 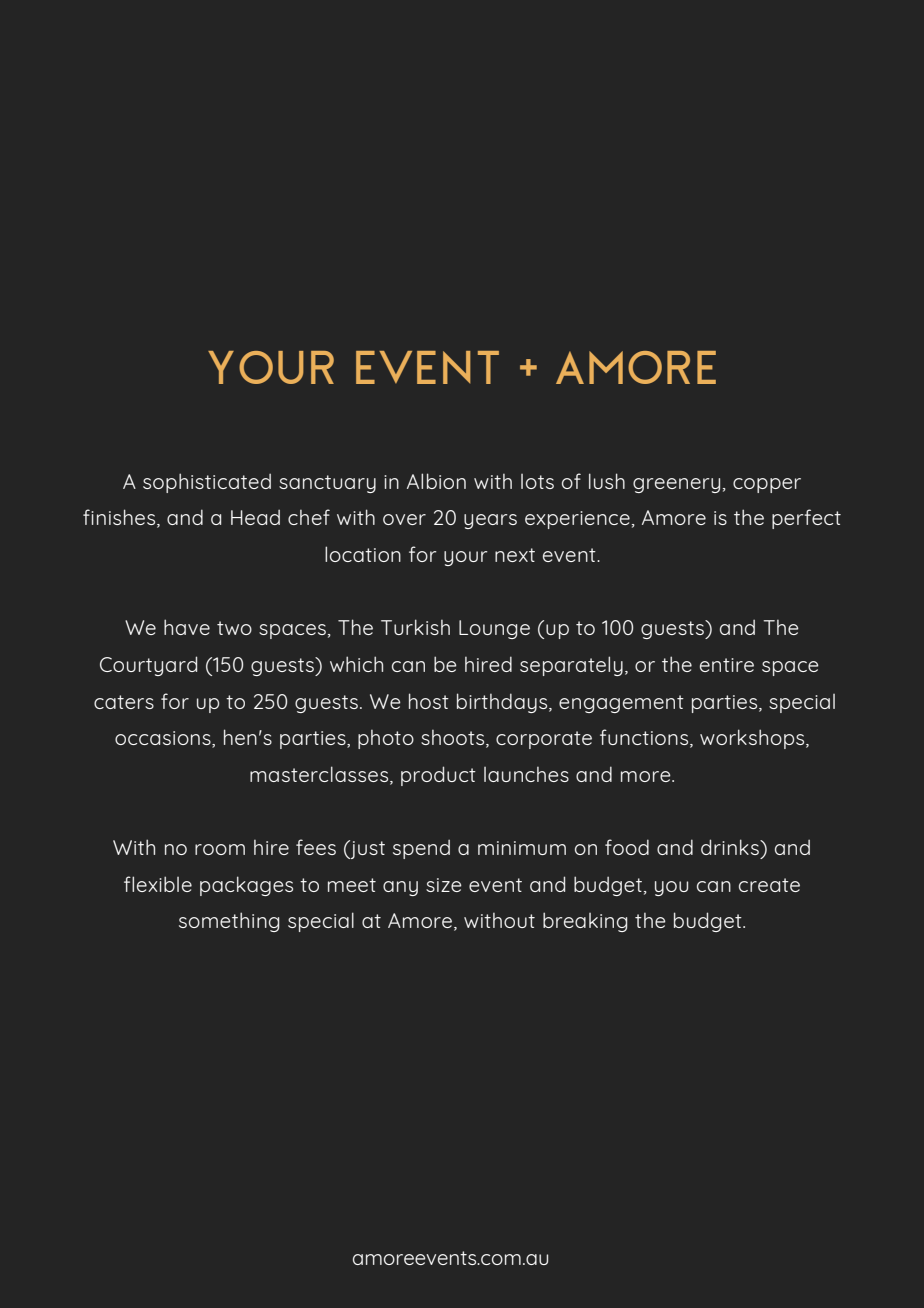 What do you see at coordinates (727, 665) in the page?
I see `entire` at bounding box center [727, 665].
